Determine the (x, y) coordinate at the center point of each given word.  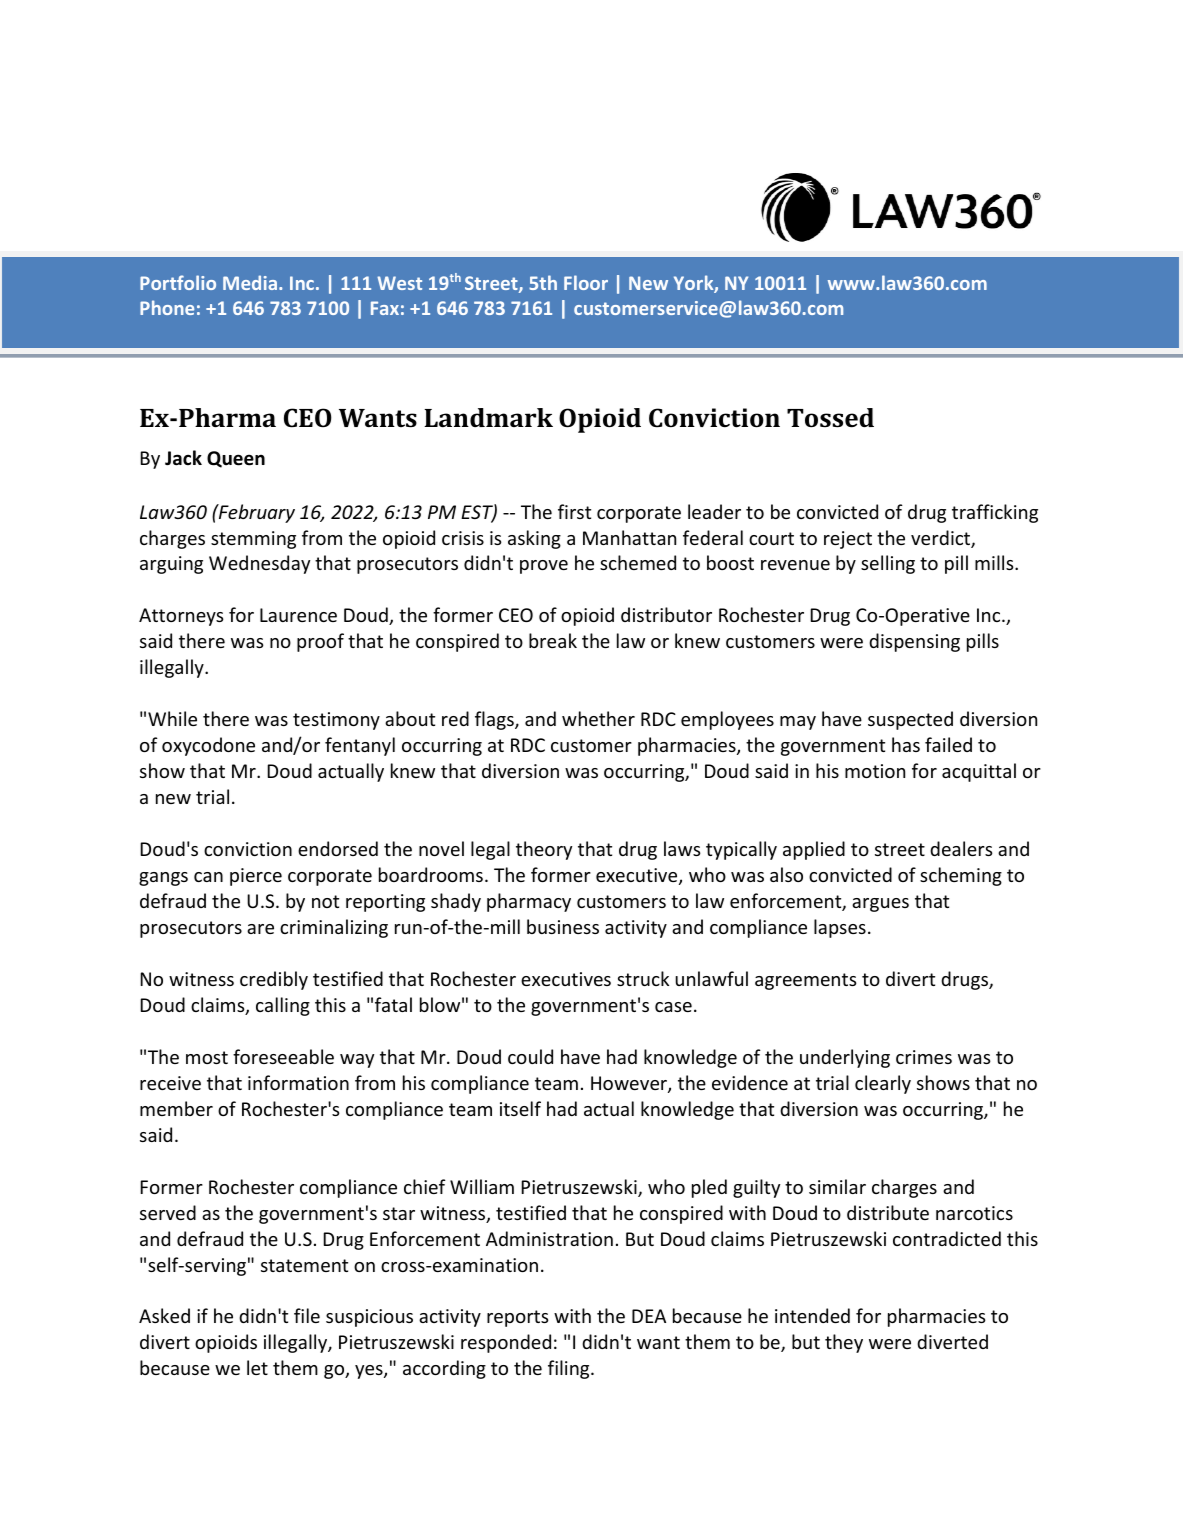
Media (251, 282)
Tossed (830, 418)
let (257, 1367)
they (844, 1343)
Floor (586, 282)
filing (570, 1369)
